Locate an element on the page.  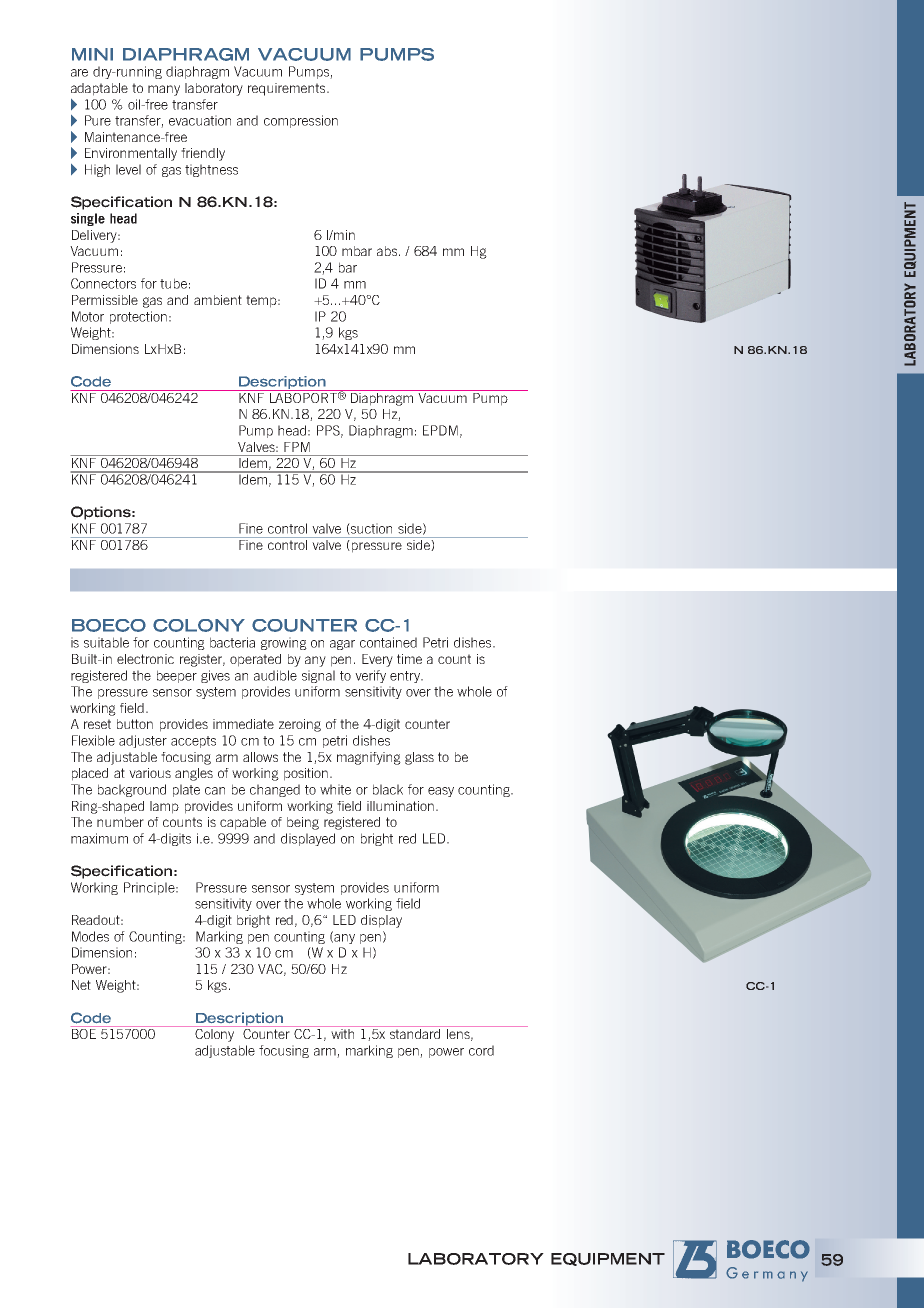
adaptable is located at coordinates (99, 89).
